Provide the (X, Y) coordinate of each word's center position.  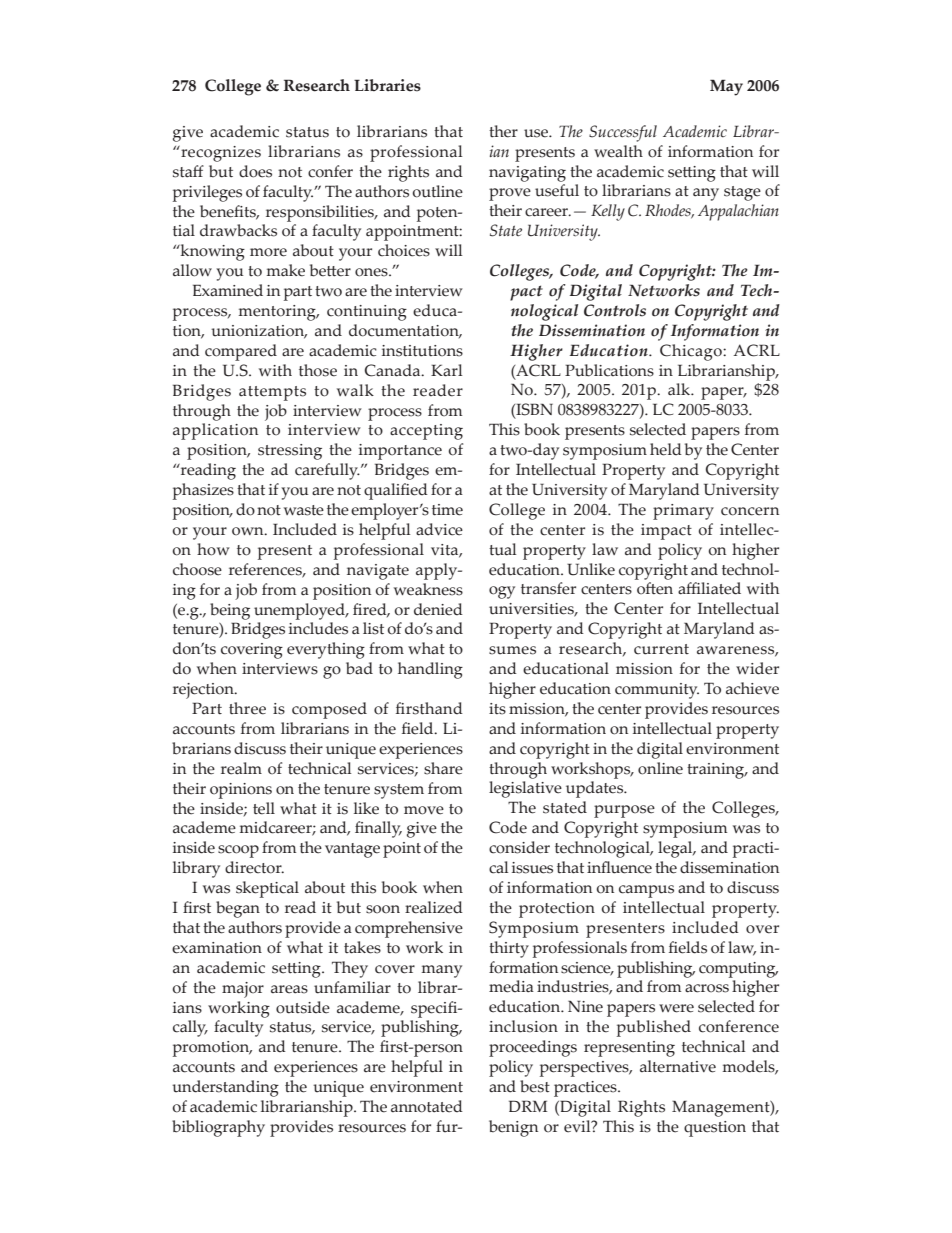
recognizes (220, 154)
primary (683, 512)
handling (430, 670)
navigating (527, 174)
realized (434, 907)
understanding (225, 1088)
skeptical (267, 889)
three (247, 708)
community (657, 691)
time (447, 510)
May (726, 87)
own (249, 531)
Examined (228, 290)
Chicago (692, 352)
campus (646, 891)
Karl (446, 370)
